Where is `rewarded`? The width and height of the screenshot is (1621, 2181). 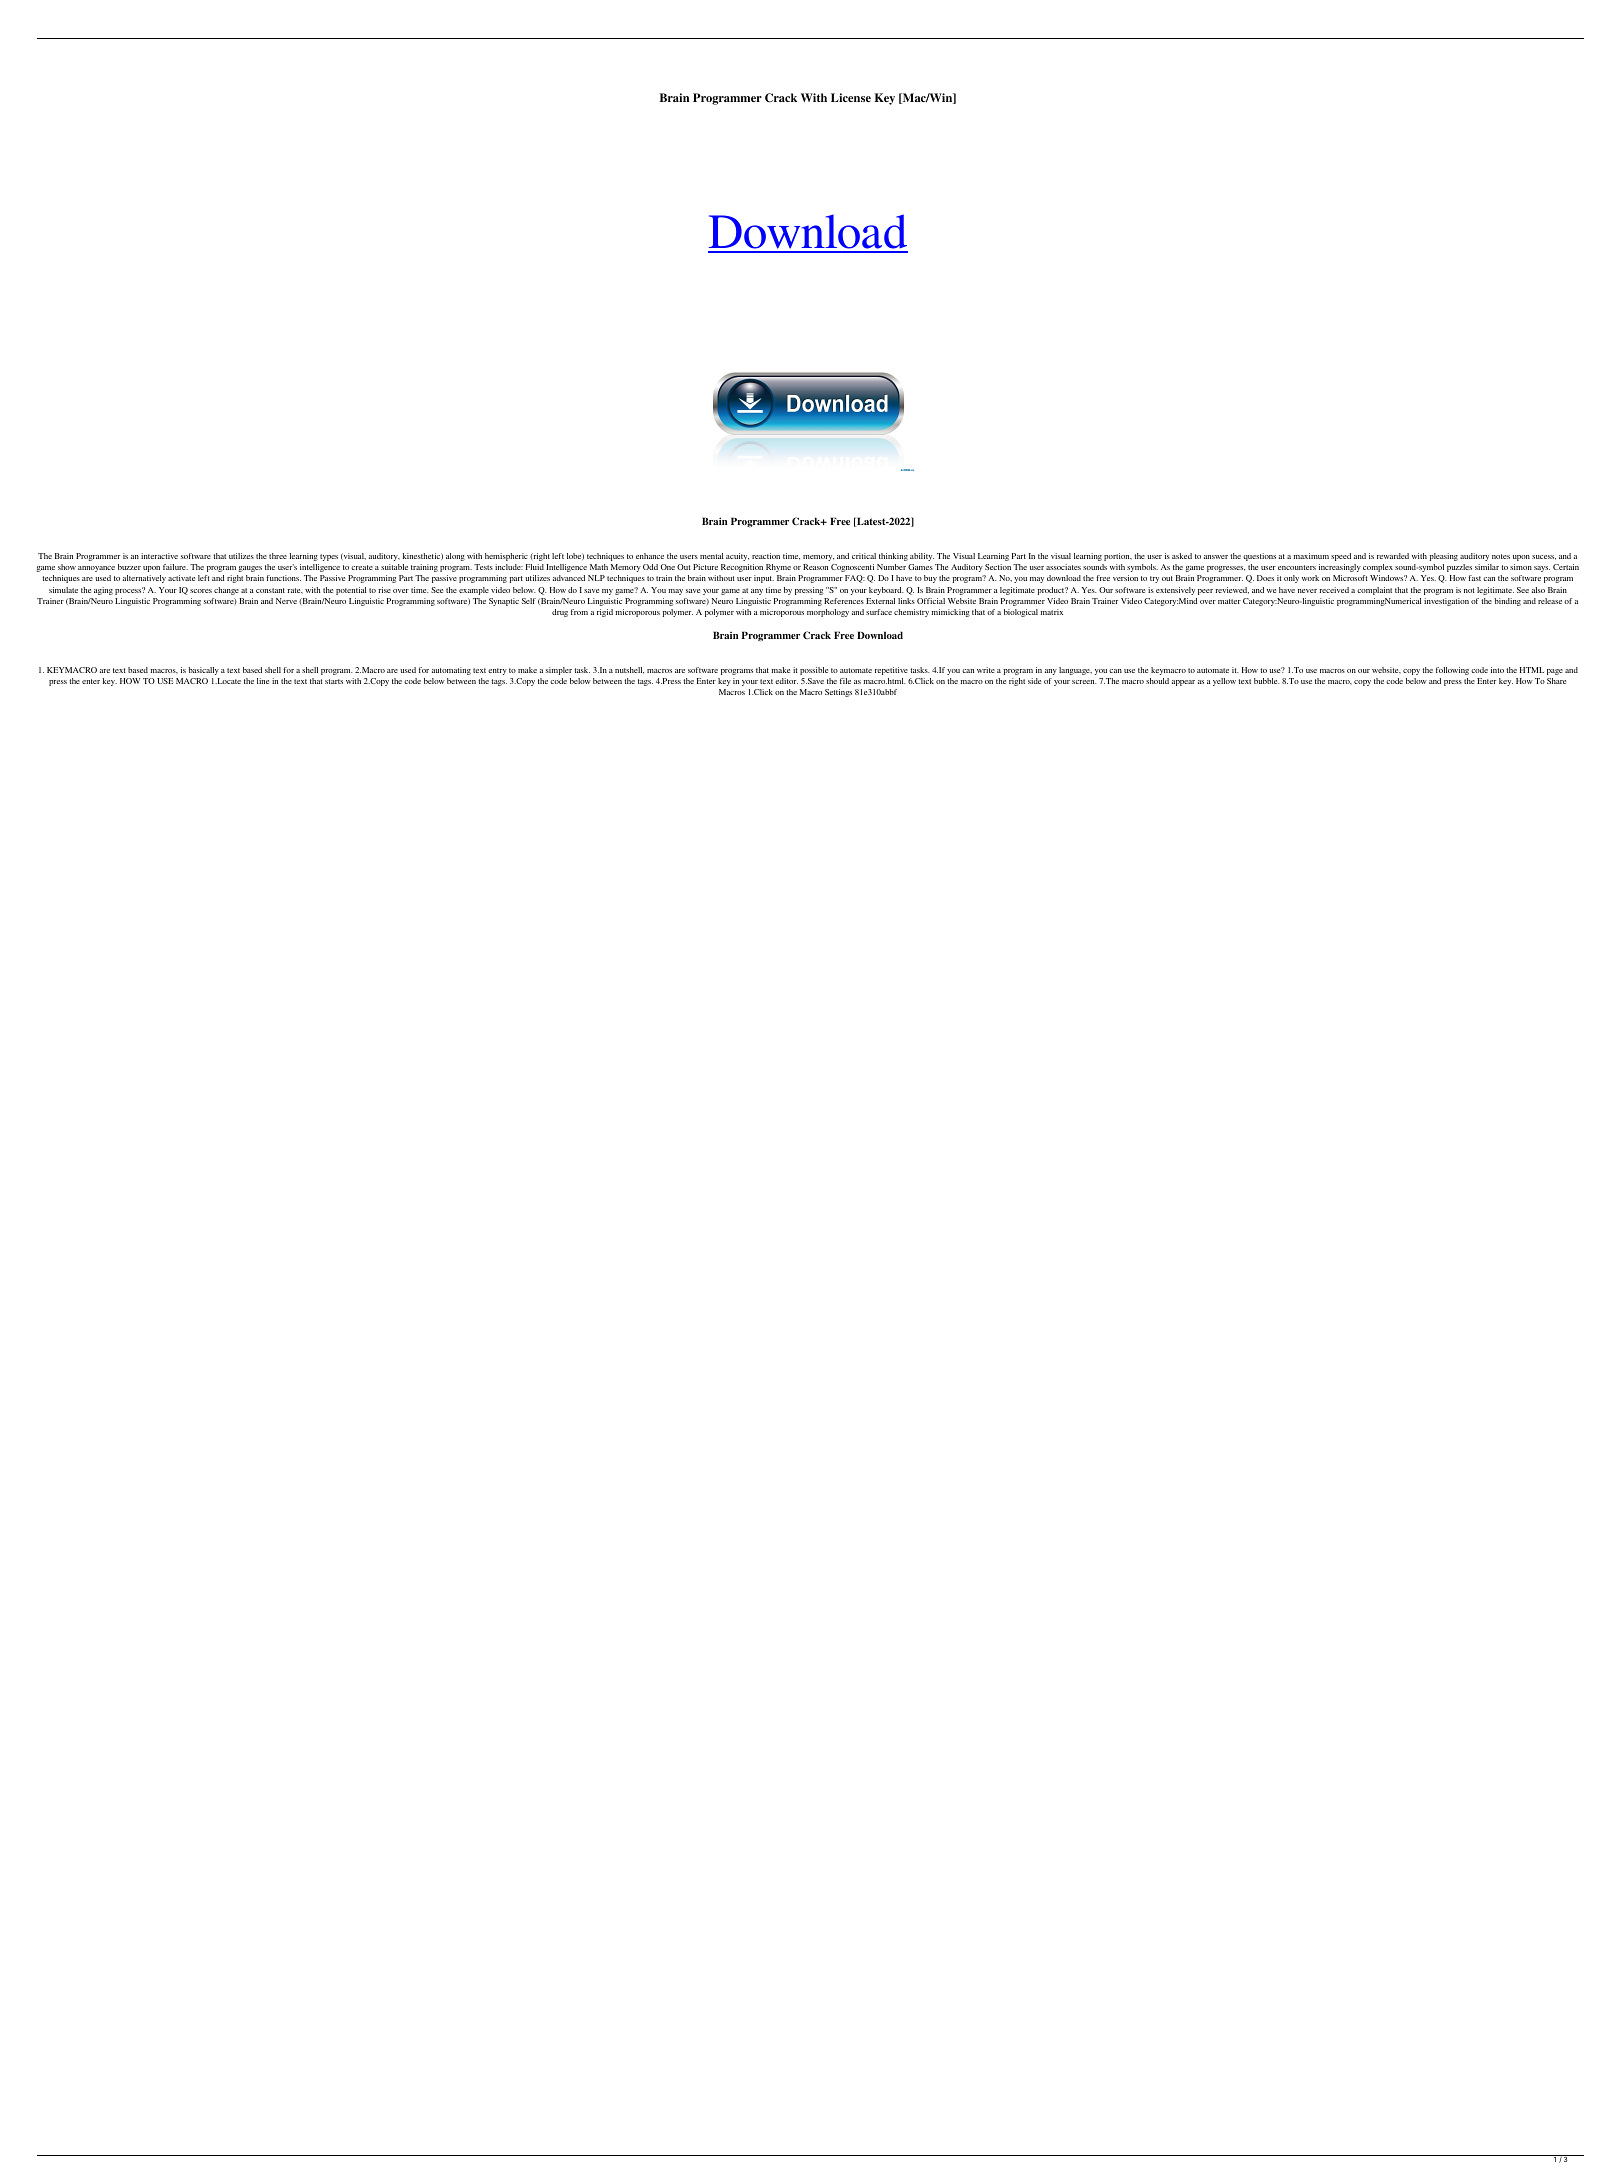
rewarded is located at coordinates (1393, 556).
